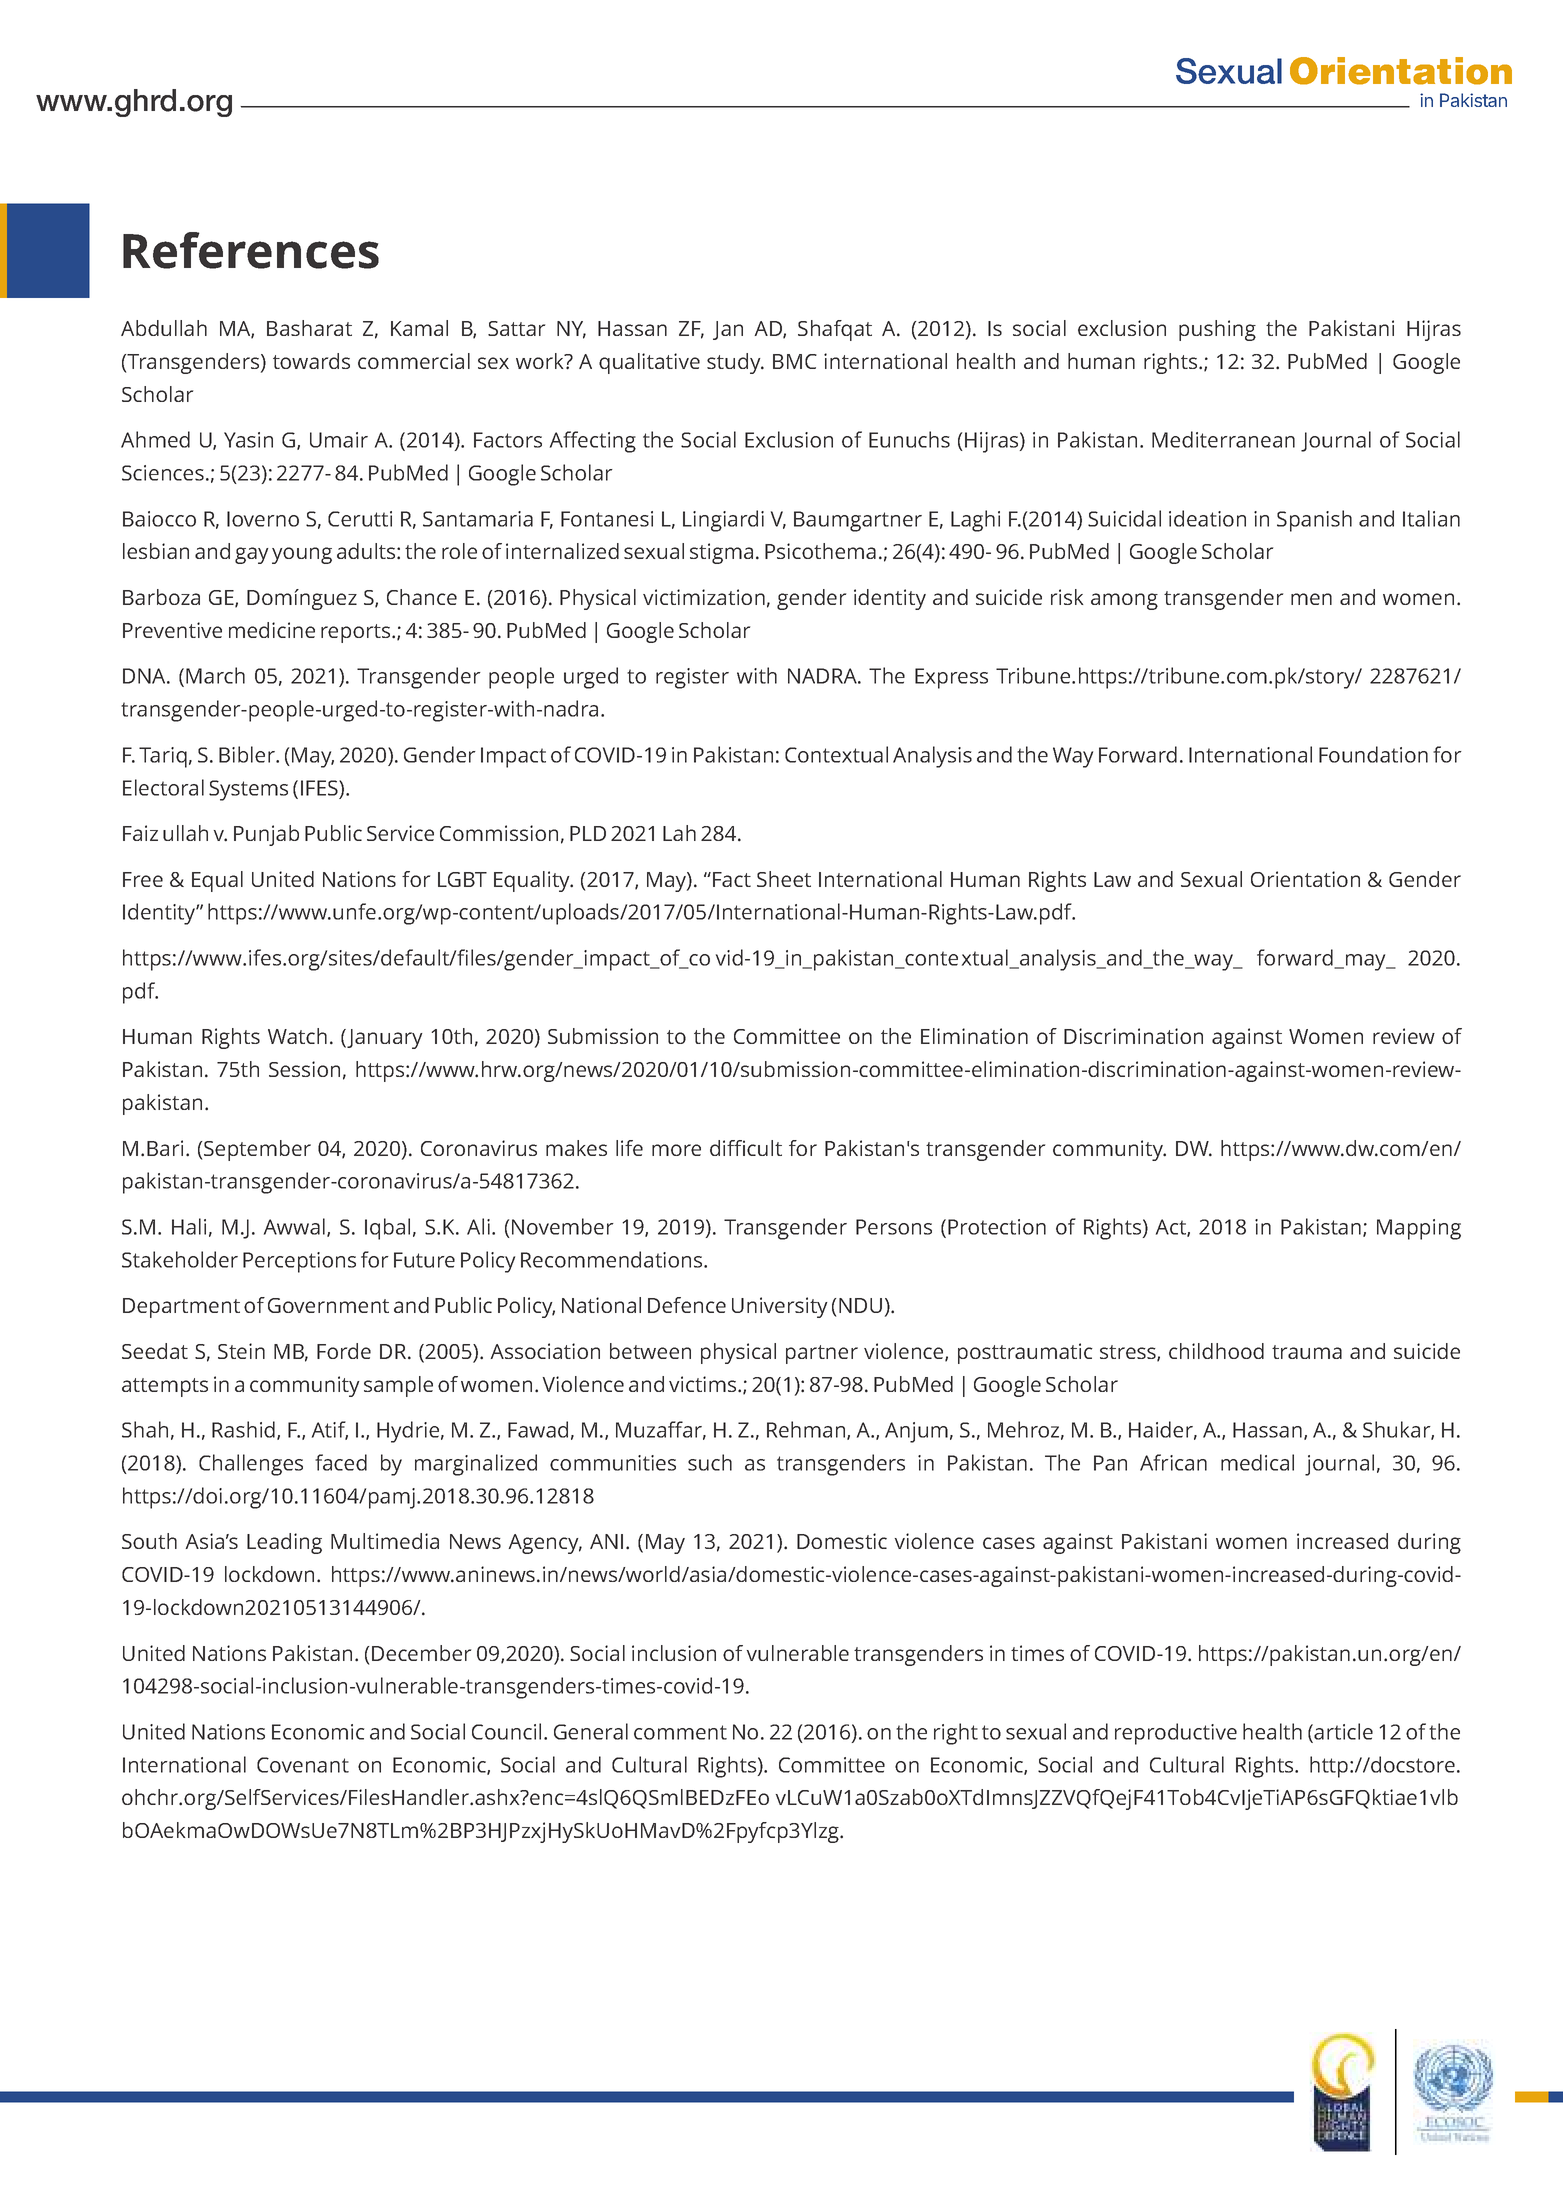  I want to click on Mapping, so click(1419, 1229).
